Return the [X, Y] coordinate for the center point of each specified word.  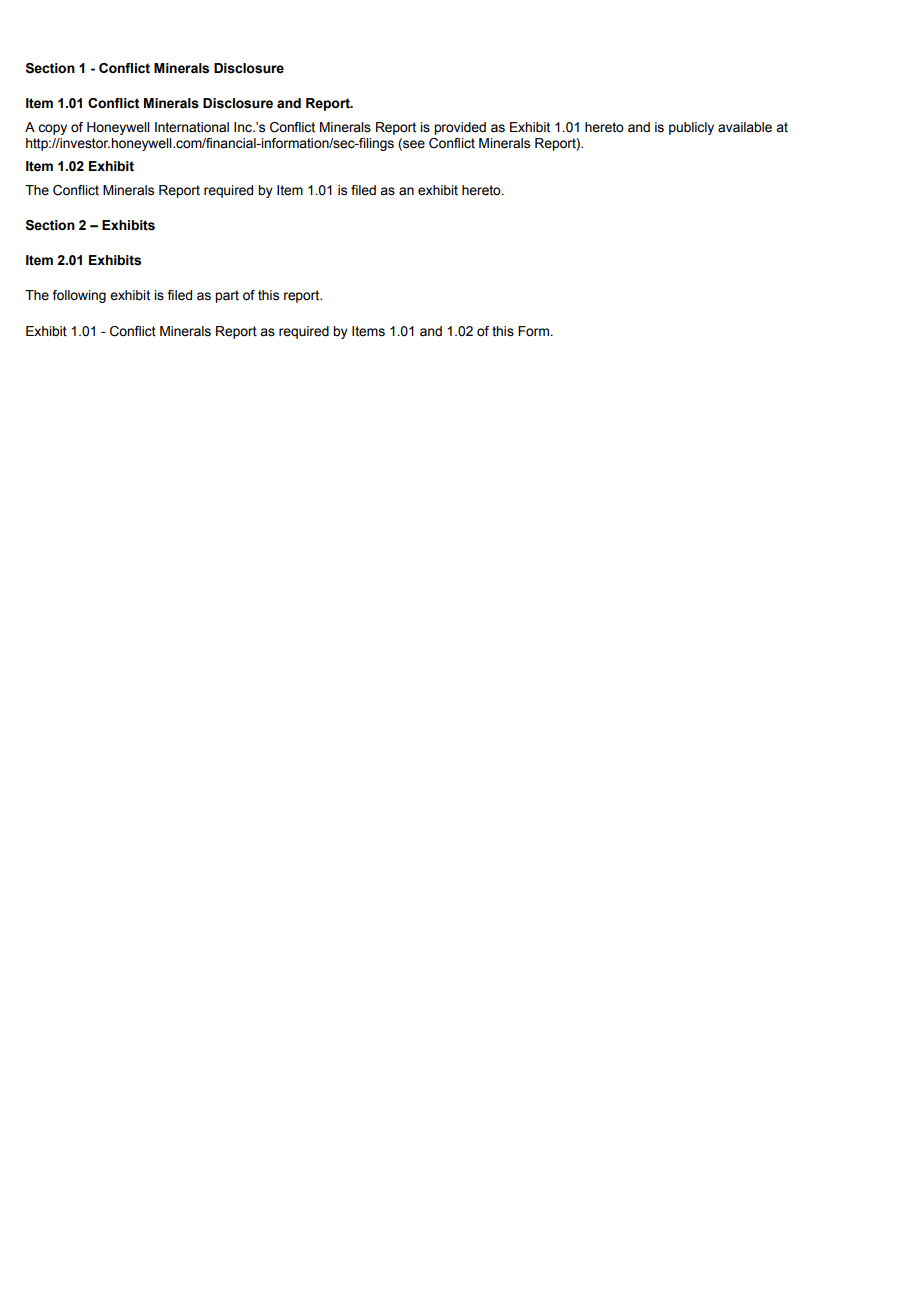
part [227, 296]
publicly [691, 128]
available [745, 127]
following [79, 296]
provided [460, 128]
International [192, 127]
